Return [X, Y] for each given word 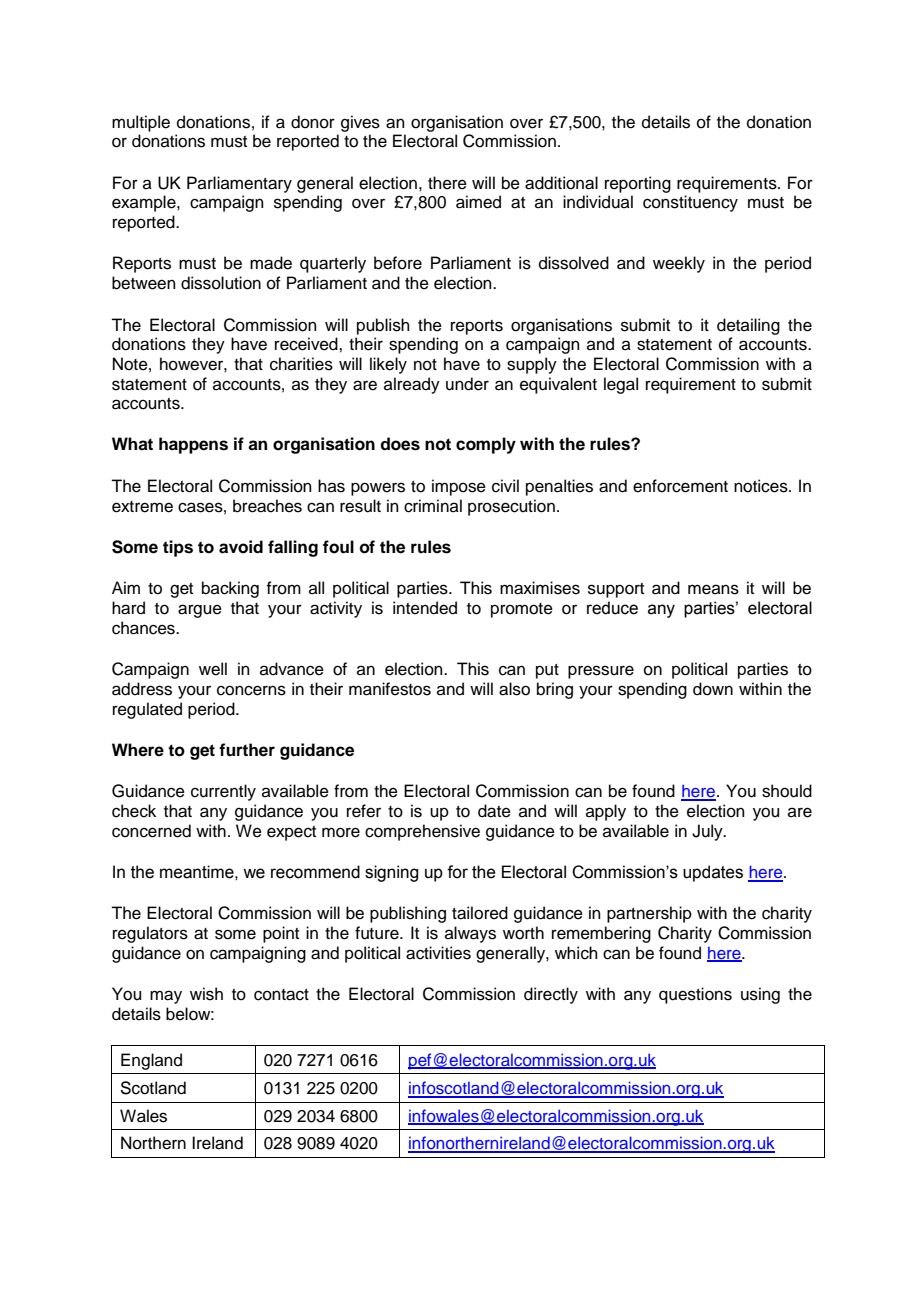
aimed [478, 202]
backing [230, 589]
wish [206, 994]
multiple [141, 123]
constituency [690, 203]
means [713, 589]
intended [425, 608]
